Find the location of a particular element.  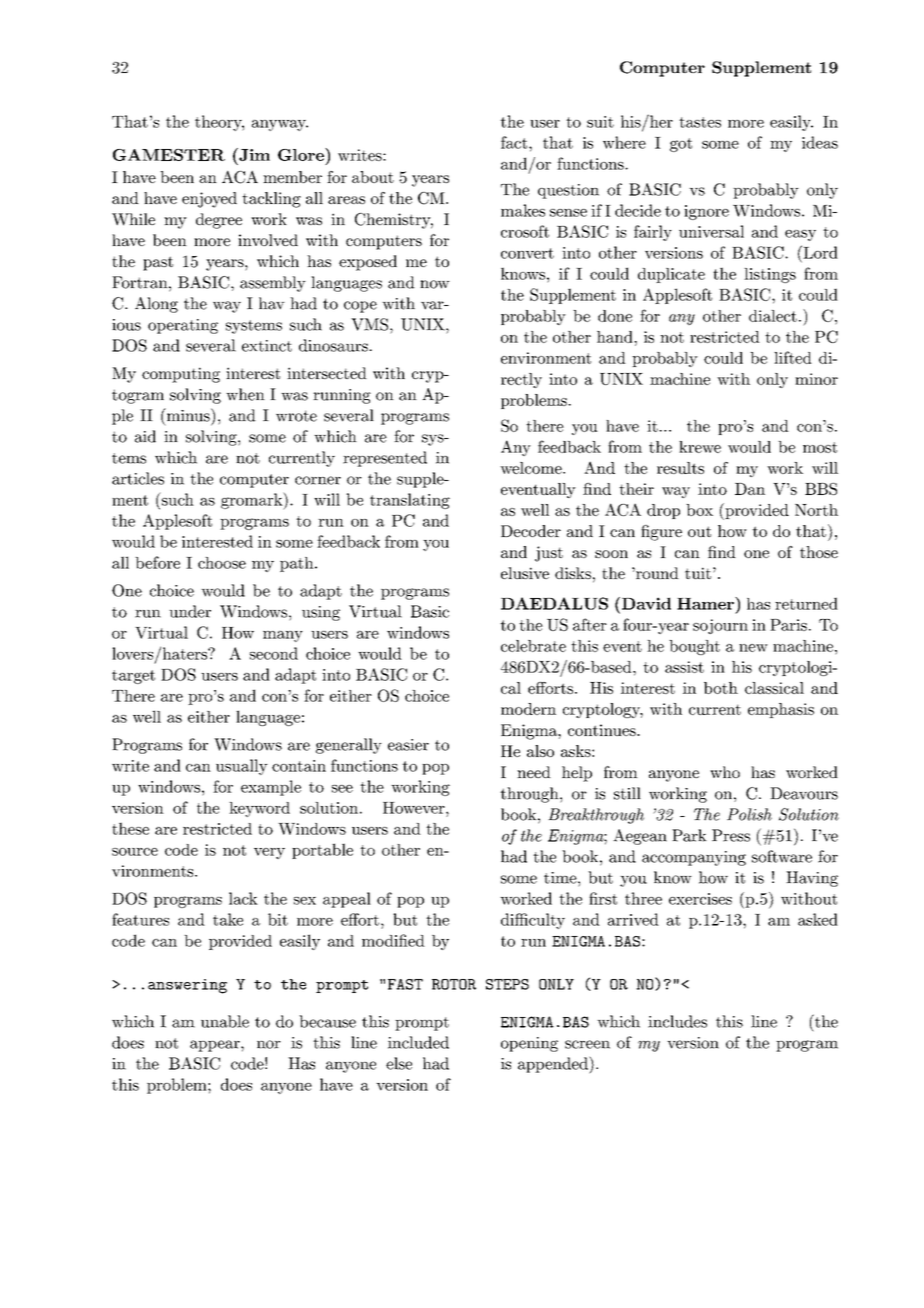

appear is located at coordinates (216, 1046).
